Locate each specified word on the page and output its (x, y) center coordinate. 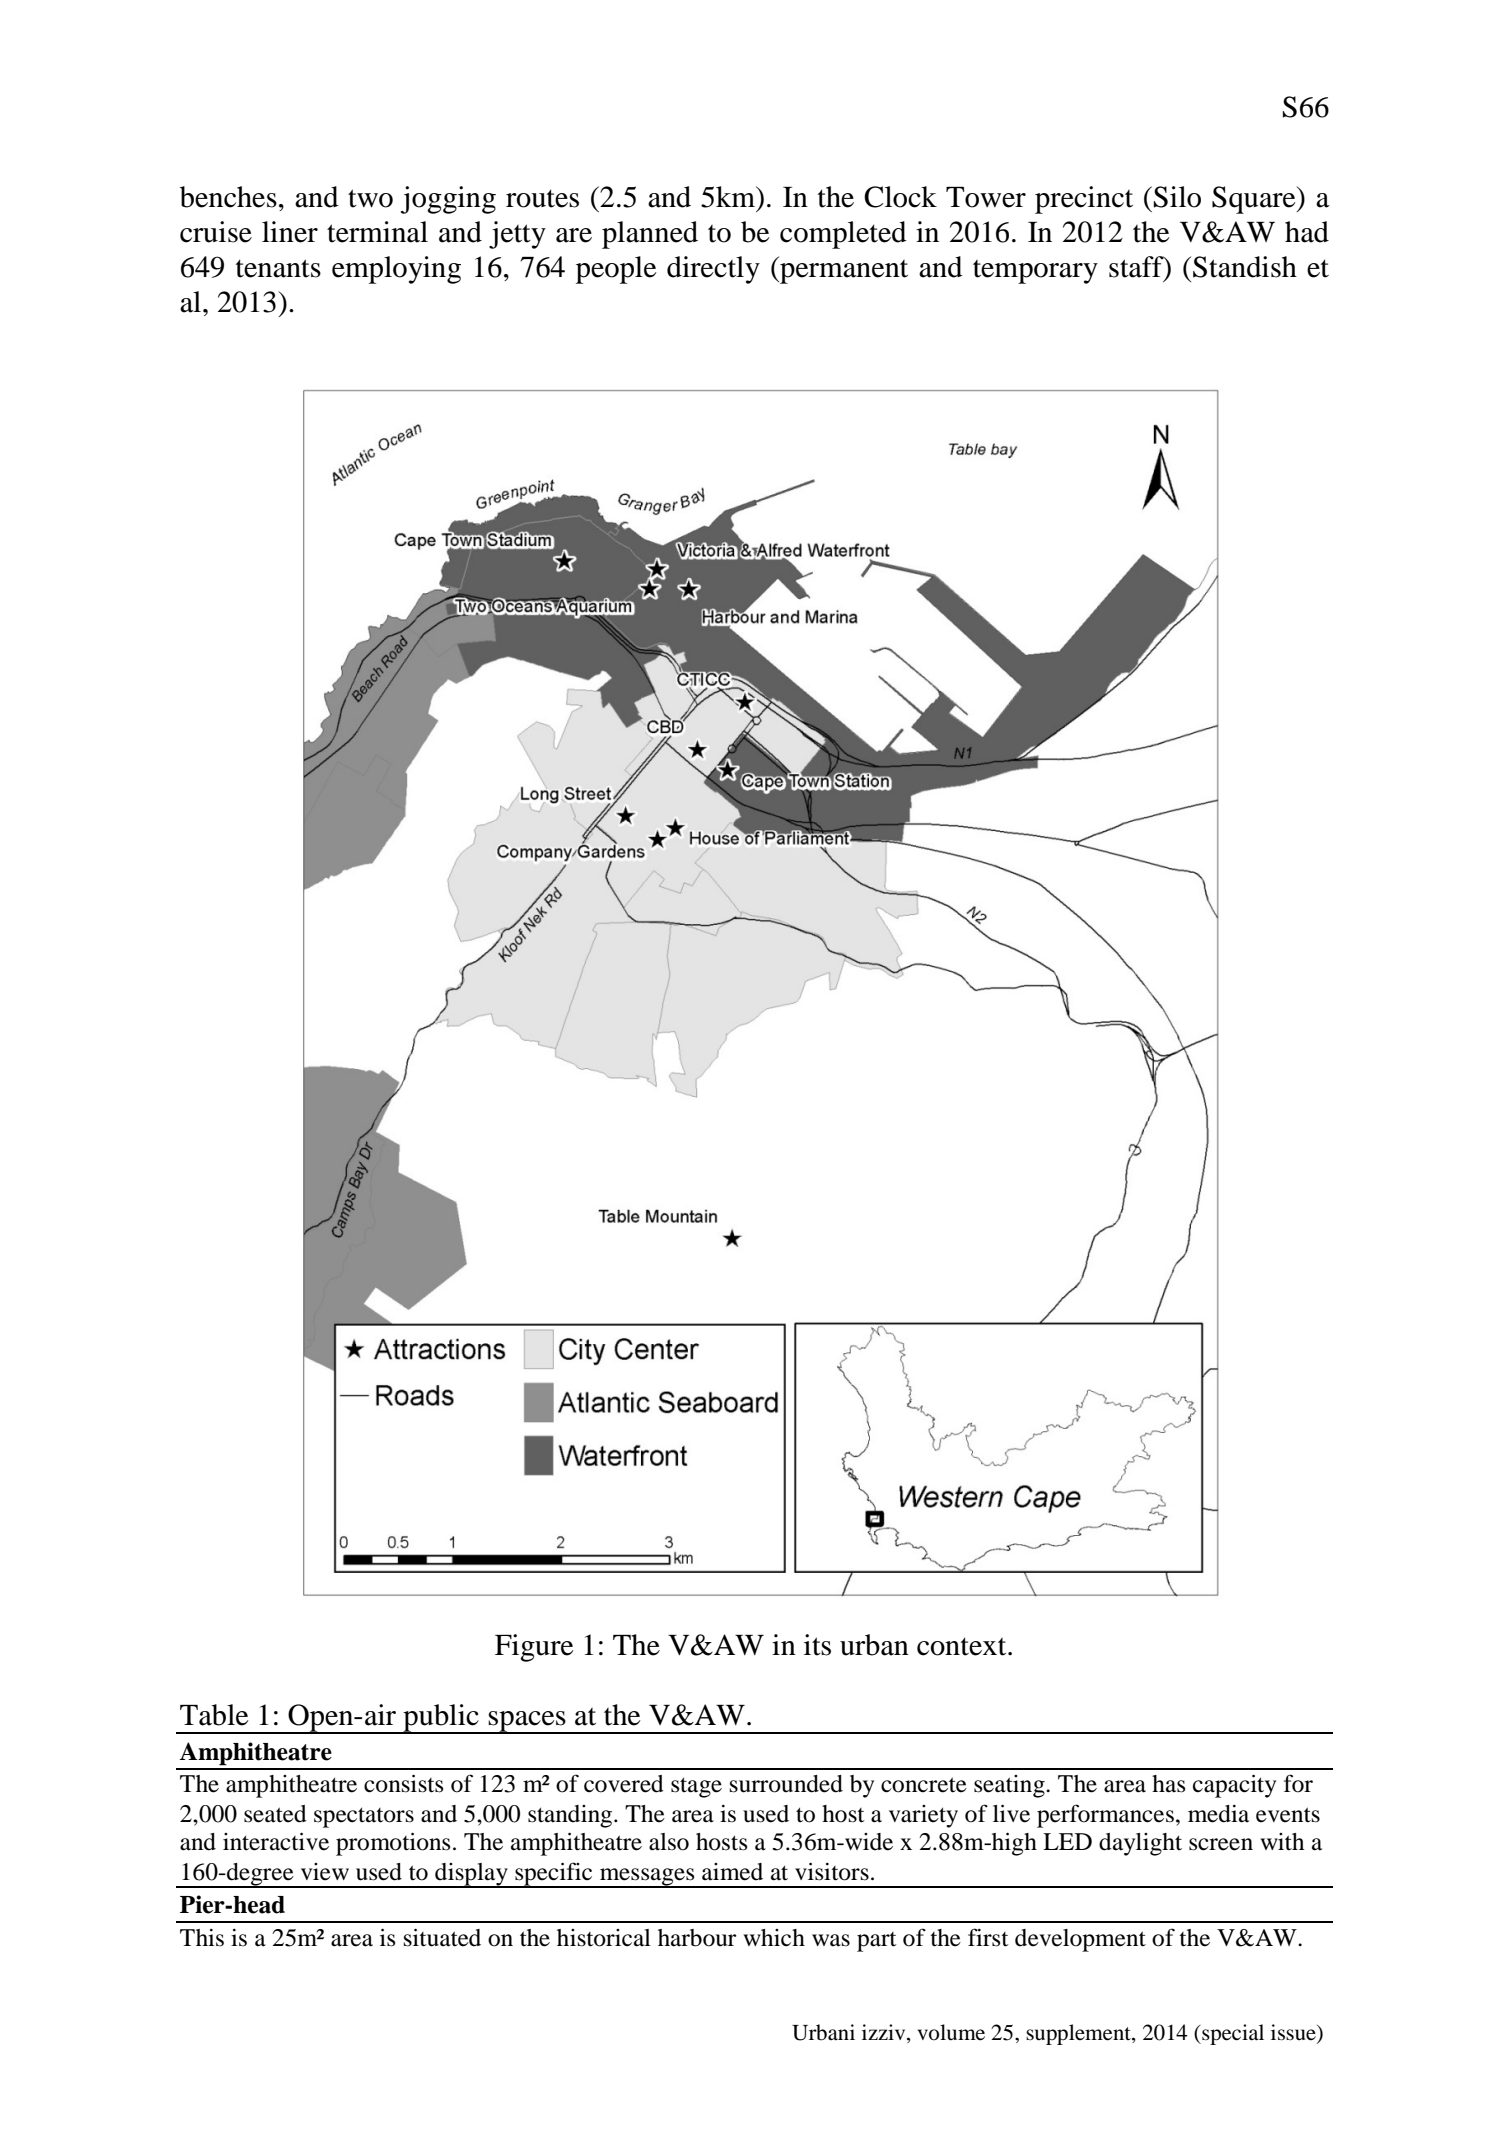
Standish (1245, 267)
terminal (377, 232)
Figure (534, 1648)
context (963, 1646)
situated (442, 1937)
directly (713, 270)
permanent (843, 270)
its (817, 1645)
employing (396, 270)
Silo (1177, 197)
